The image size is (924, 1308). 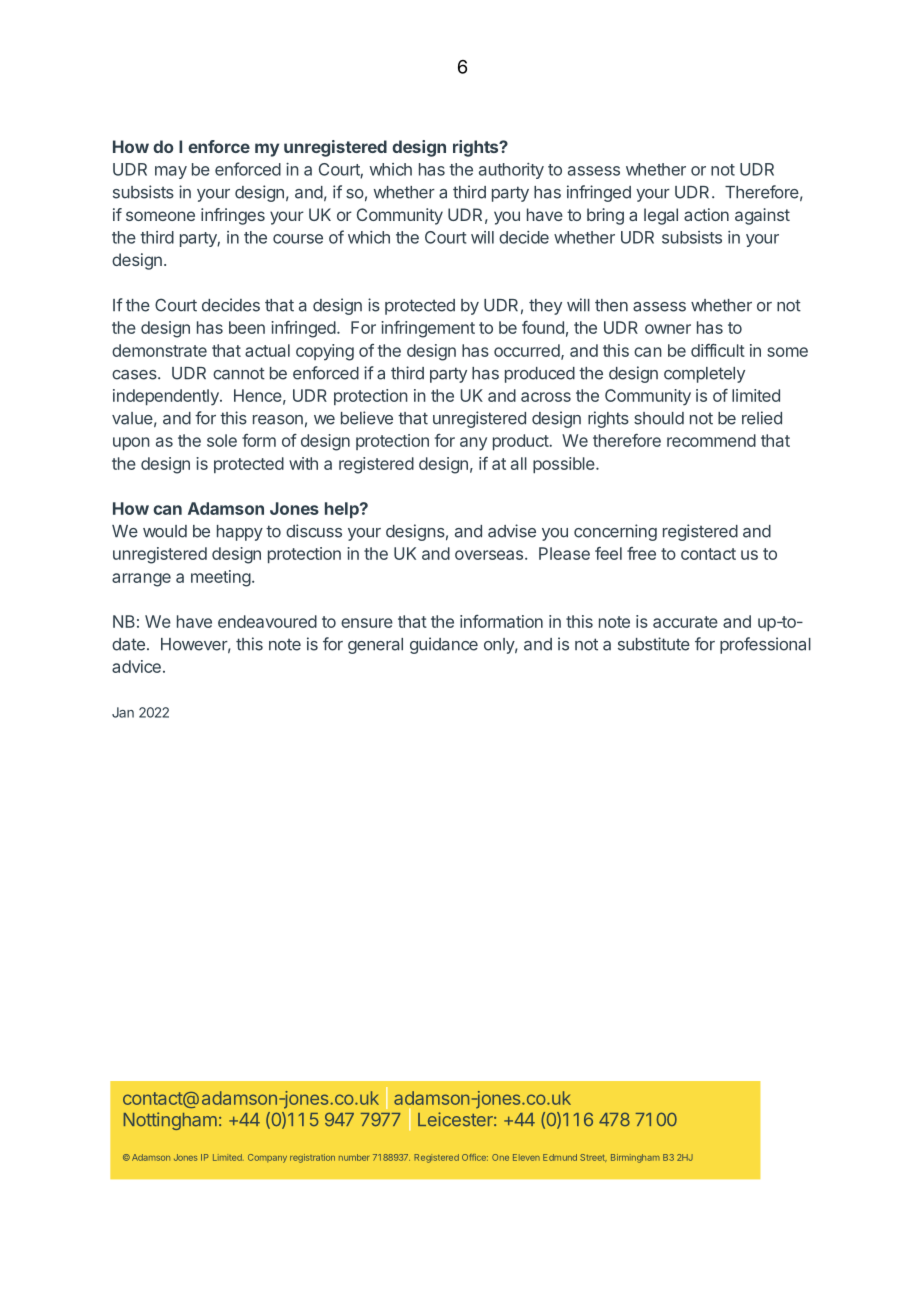 What do you see at coordinates (654, 644) in the screenshot?
I see `substitute` at bounding box center [654, 644].
